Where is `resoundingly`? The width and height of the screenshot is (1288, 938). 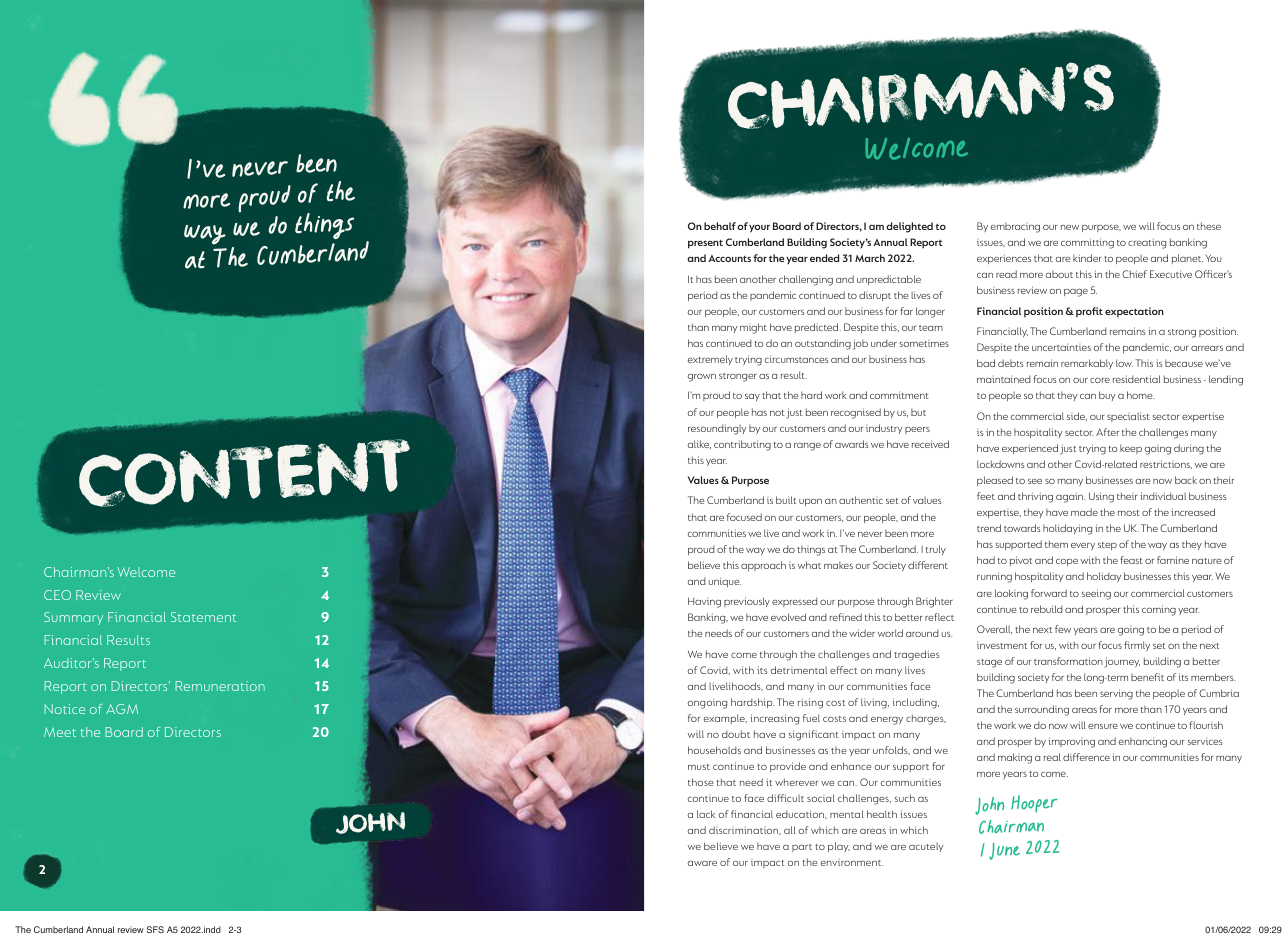
resoundingly is located at coordinates (717, 429).
